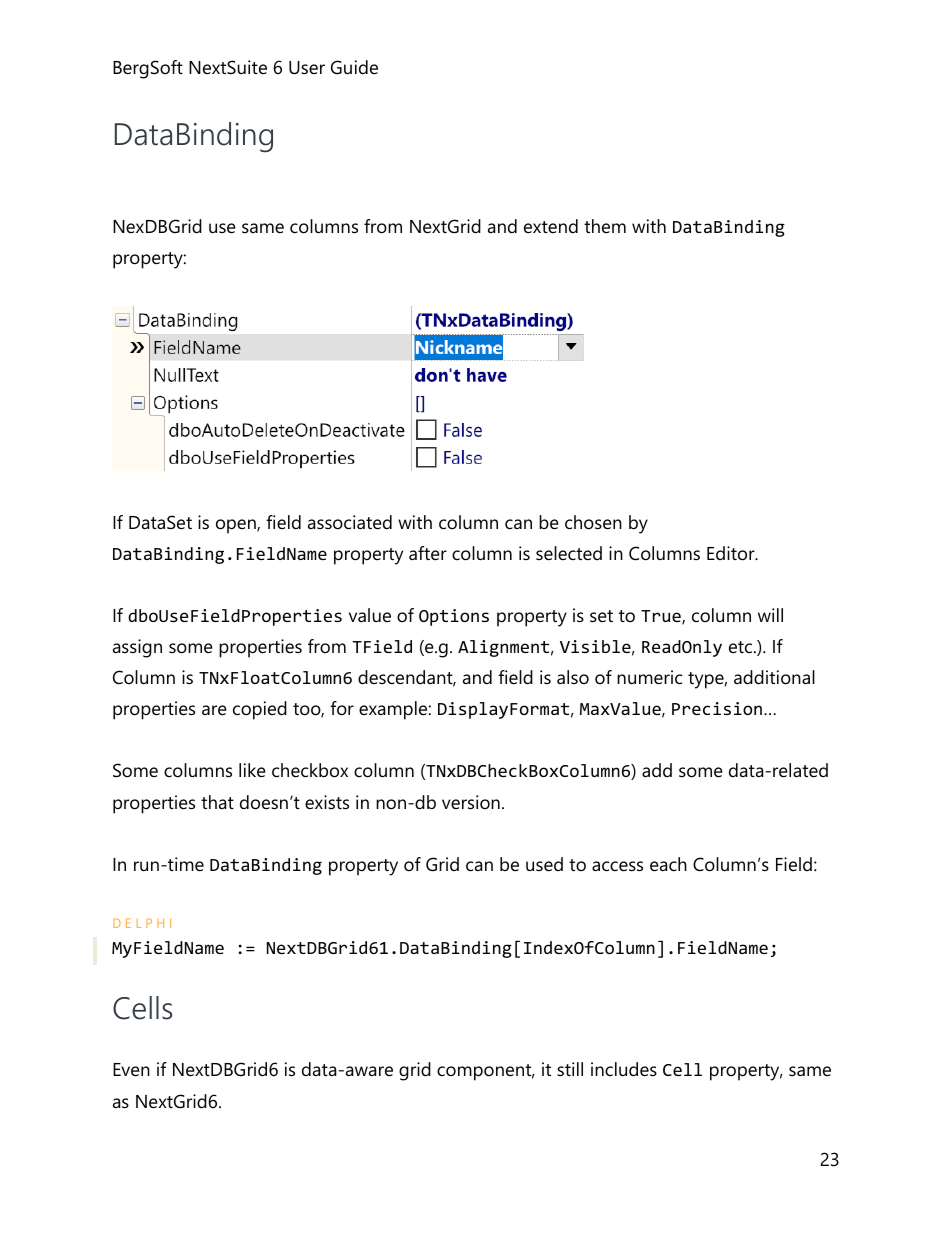 The height and width of the image is (1233, 952). I want to click on User, so click(307, 68).
